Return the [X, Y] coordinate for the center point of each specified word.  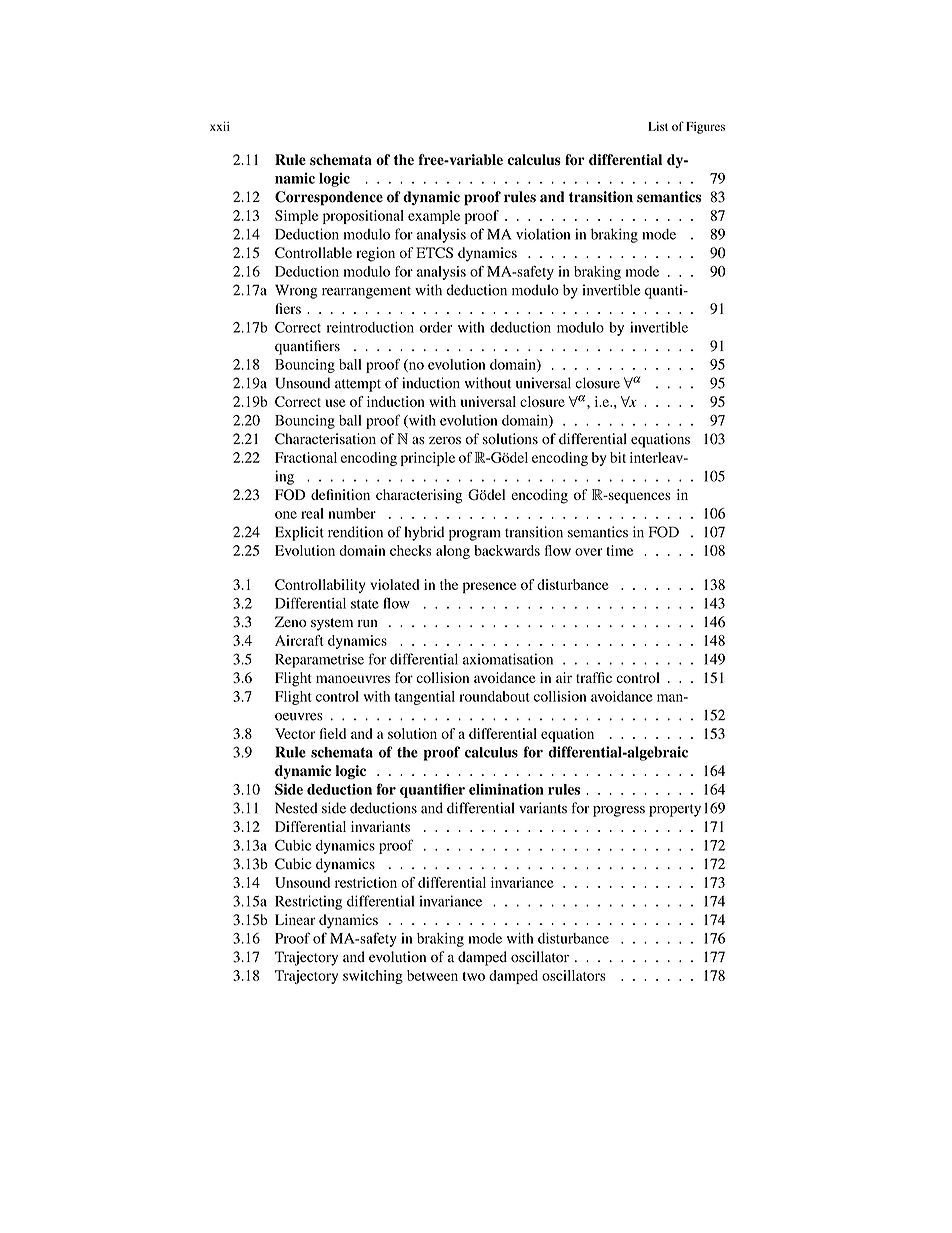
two [474, 976]
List [658, 126]
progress [619, 811]
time [619, 550]
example [434, 217]
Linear [295, 919]
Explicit [299, 533]
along [453, 552]
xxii [220, 126]
